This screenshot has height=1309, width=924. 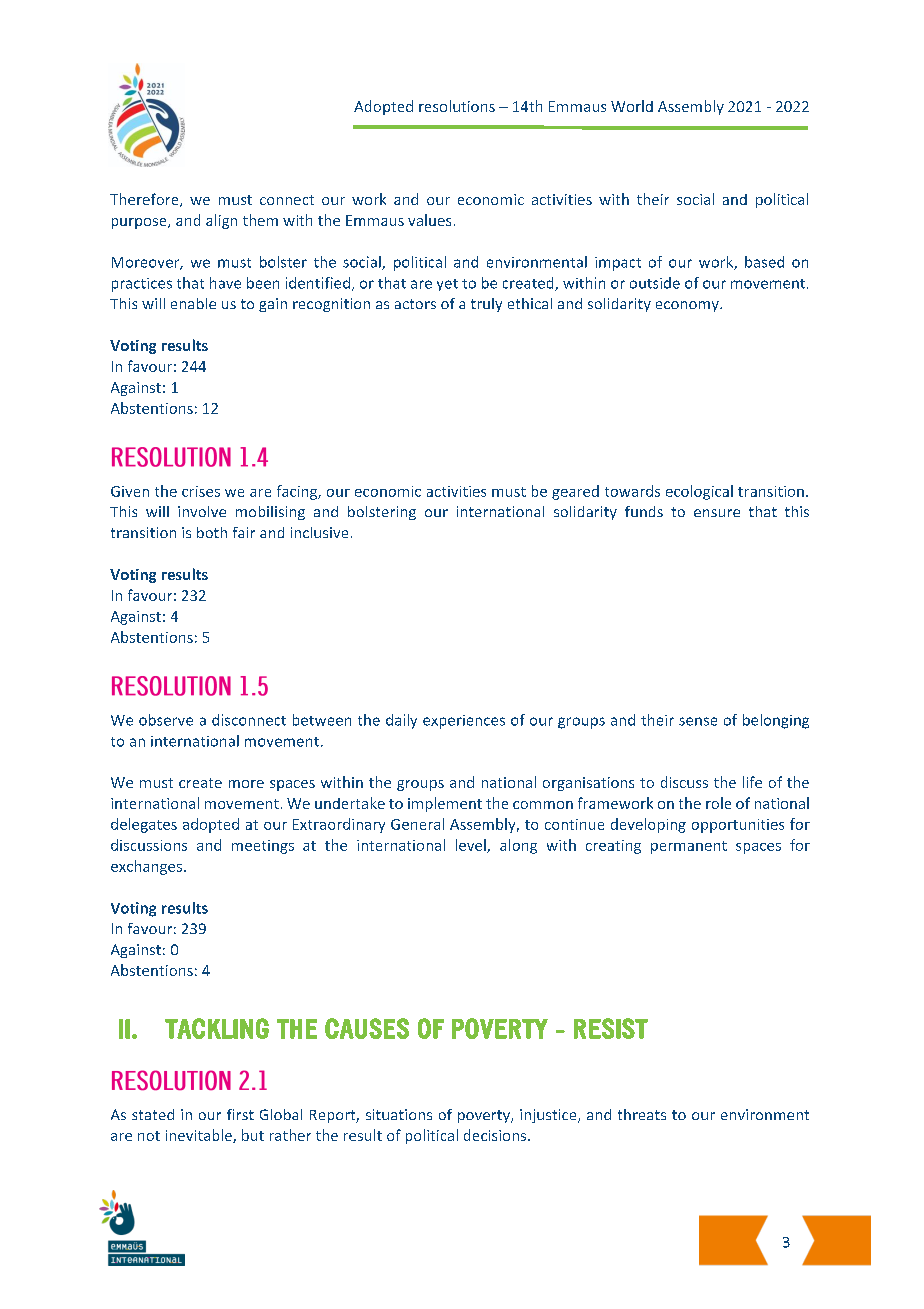 I want to click on resolutions, so click(x=457, y=106).
